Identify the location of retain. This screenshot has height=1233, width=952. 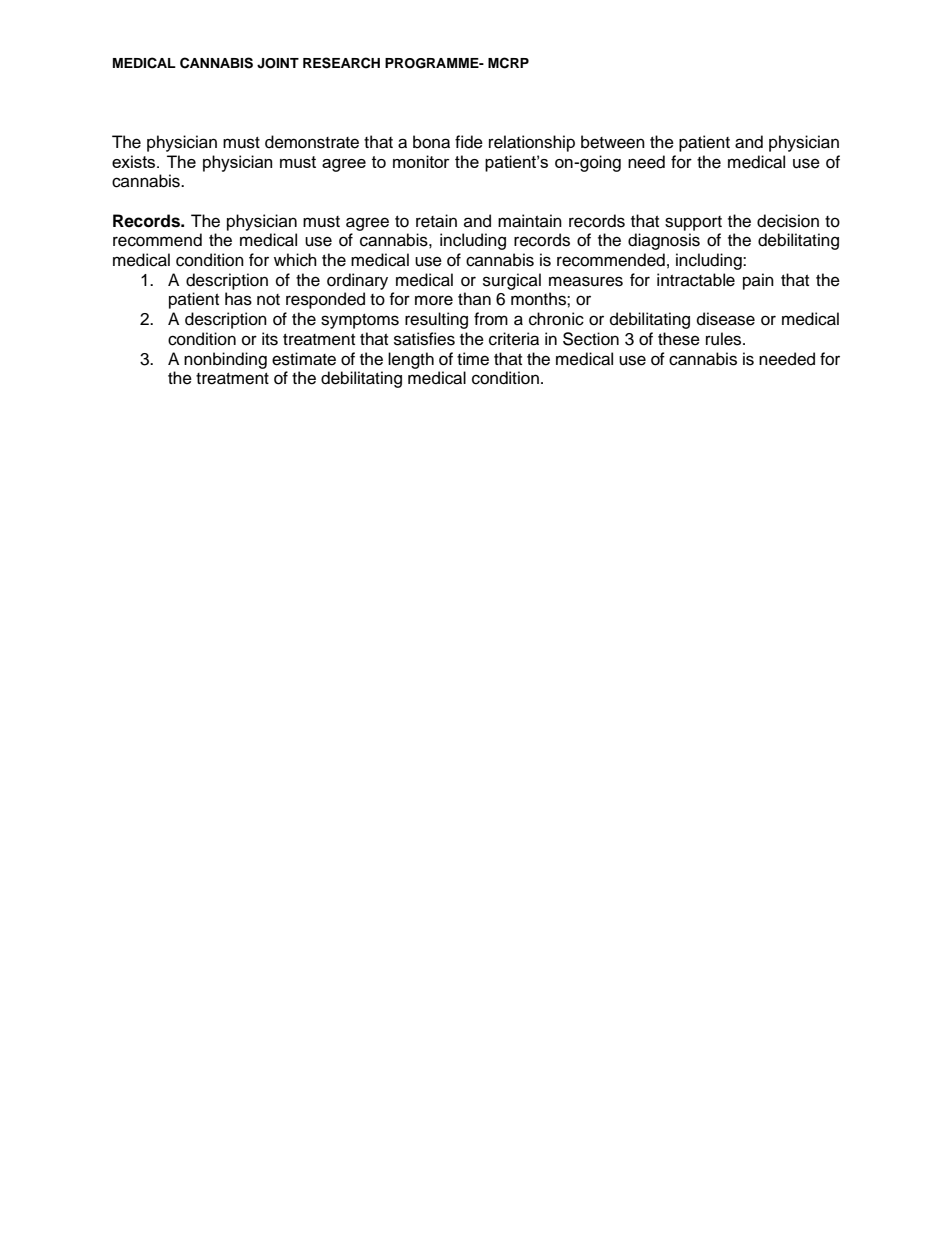
(436, 221).
